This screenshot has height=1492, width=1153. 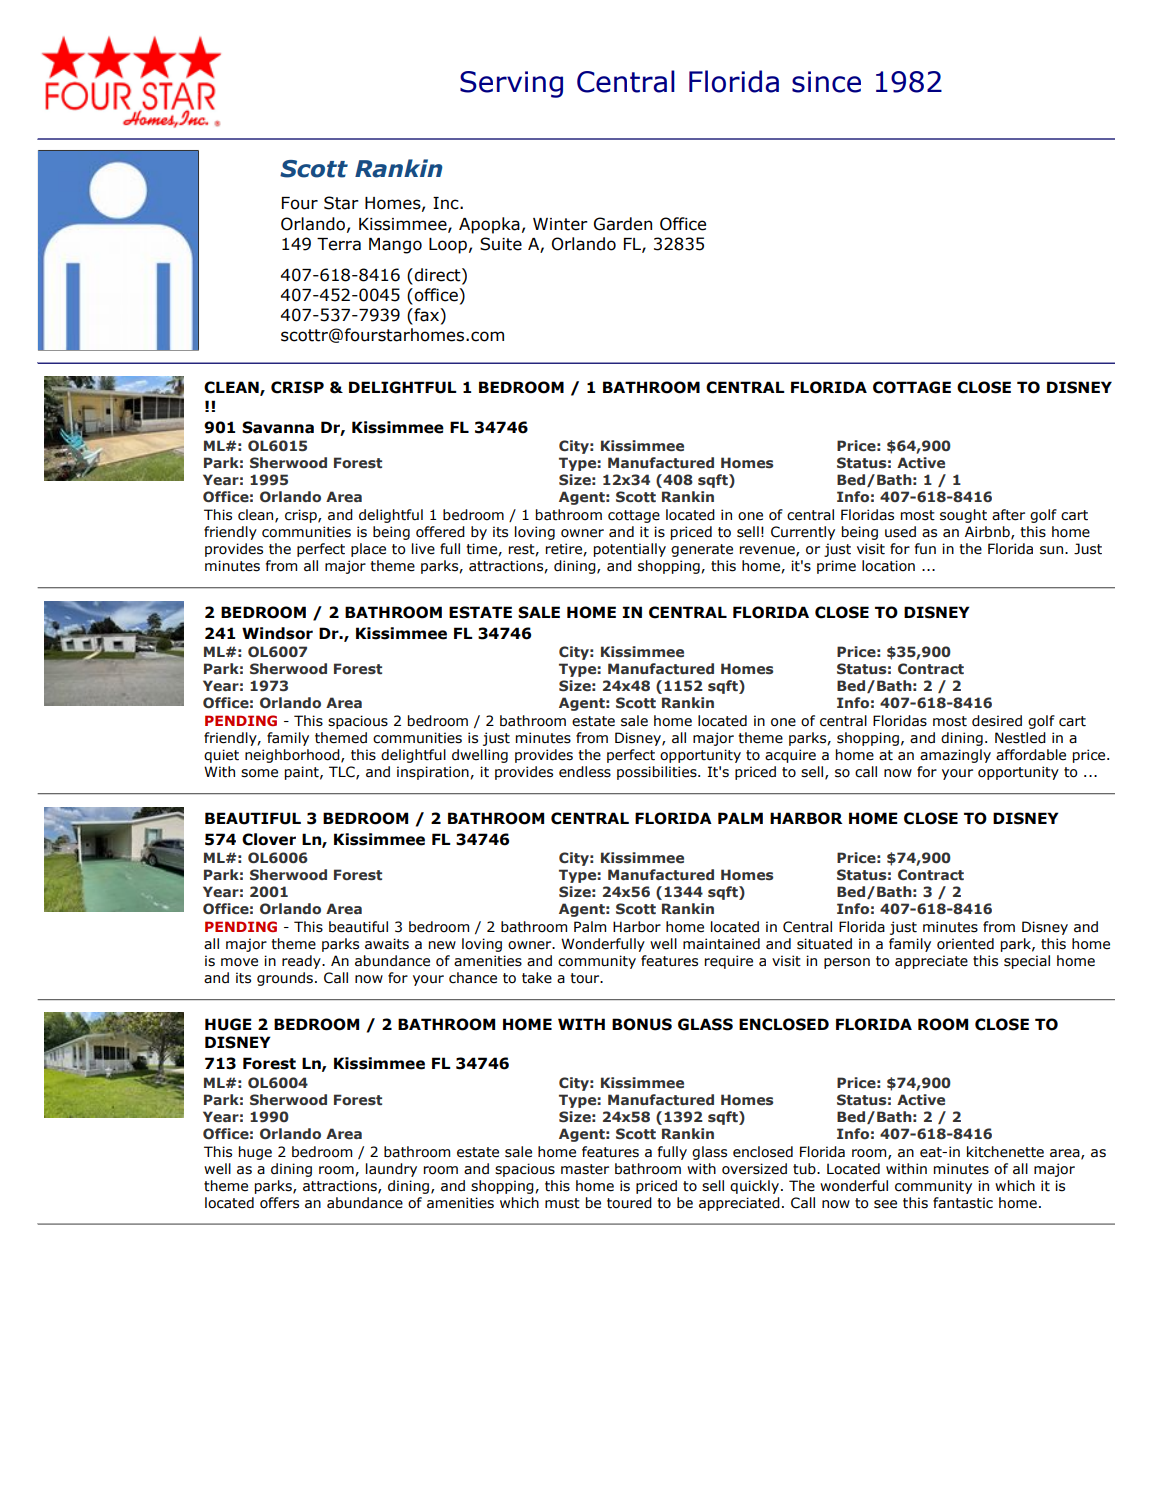 What do you see at coordinates (888, 566) in the screenshot?
I see `location` at bounding box center [888, 566].
